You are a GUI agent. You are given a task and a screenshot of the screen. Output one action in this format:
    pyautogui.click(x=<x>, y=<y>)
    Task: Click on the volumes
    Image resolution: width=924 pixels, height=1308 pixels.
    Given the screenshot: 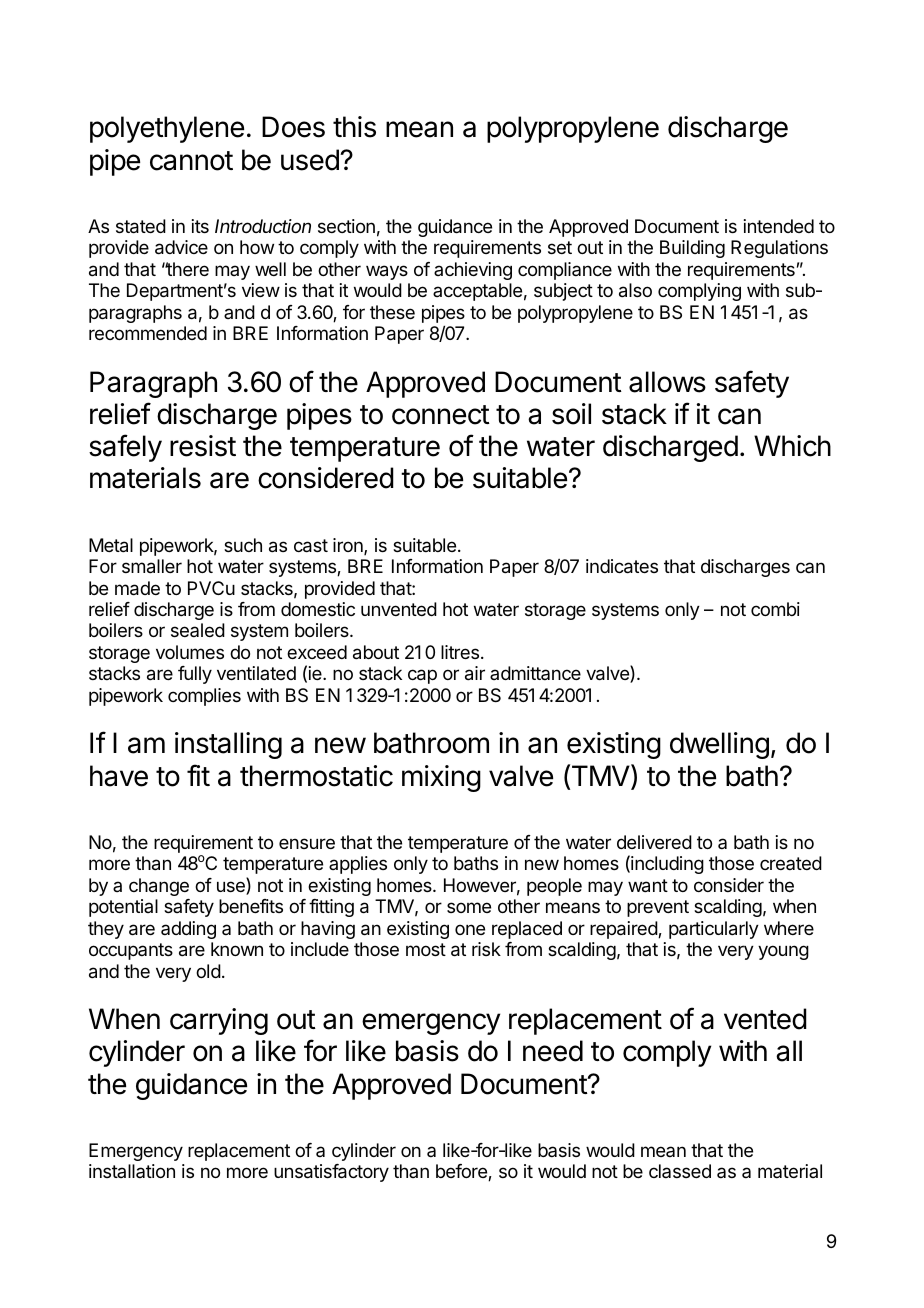 What is the action you would take?
    pyautogui.click(x=190, y=652)
